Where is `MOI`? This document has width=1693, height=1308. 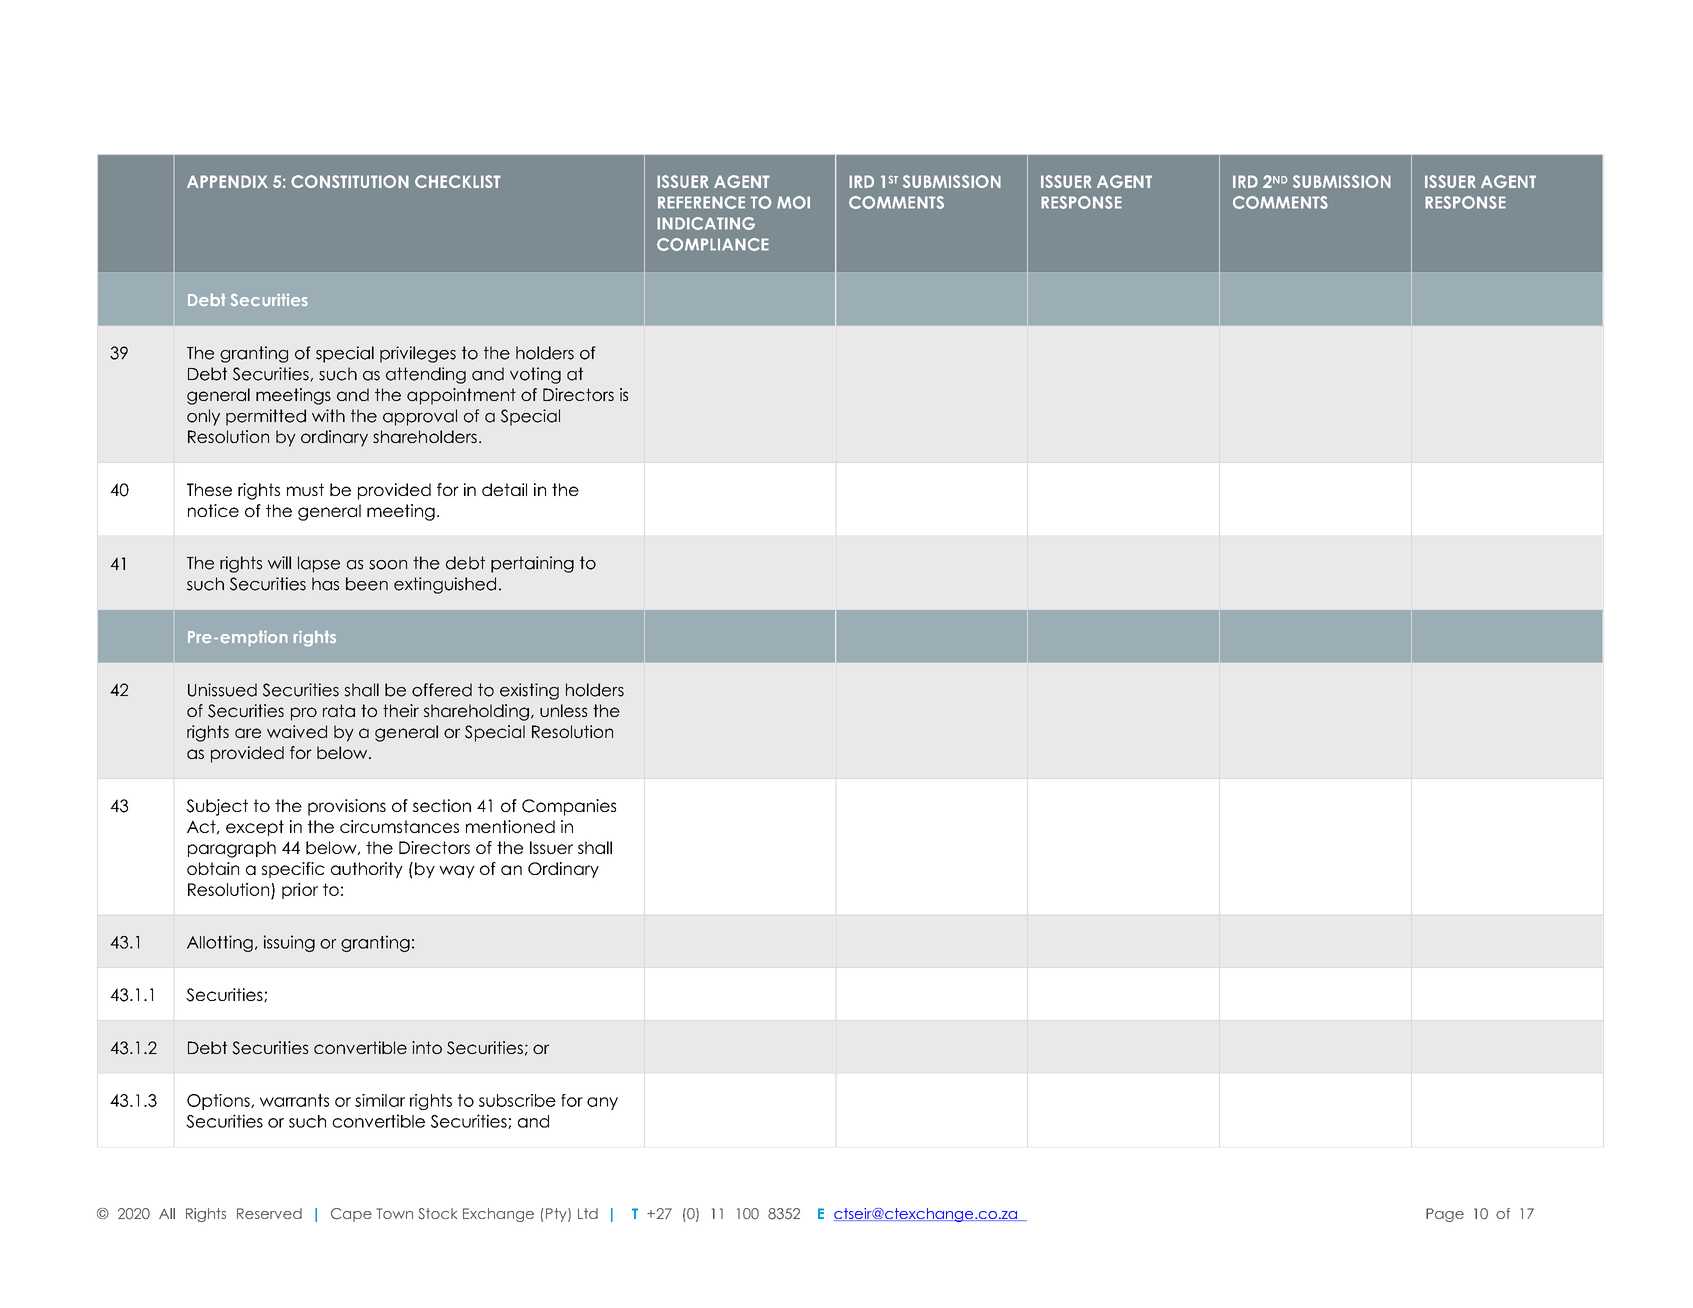 MOI is located at coordinates (793, 202).
